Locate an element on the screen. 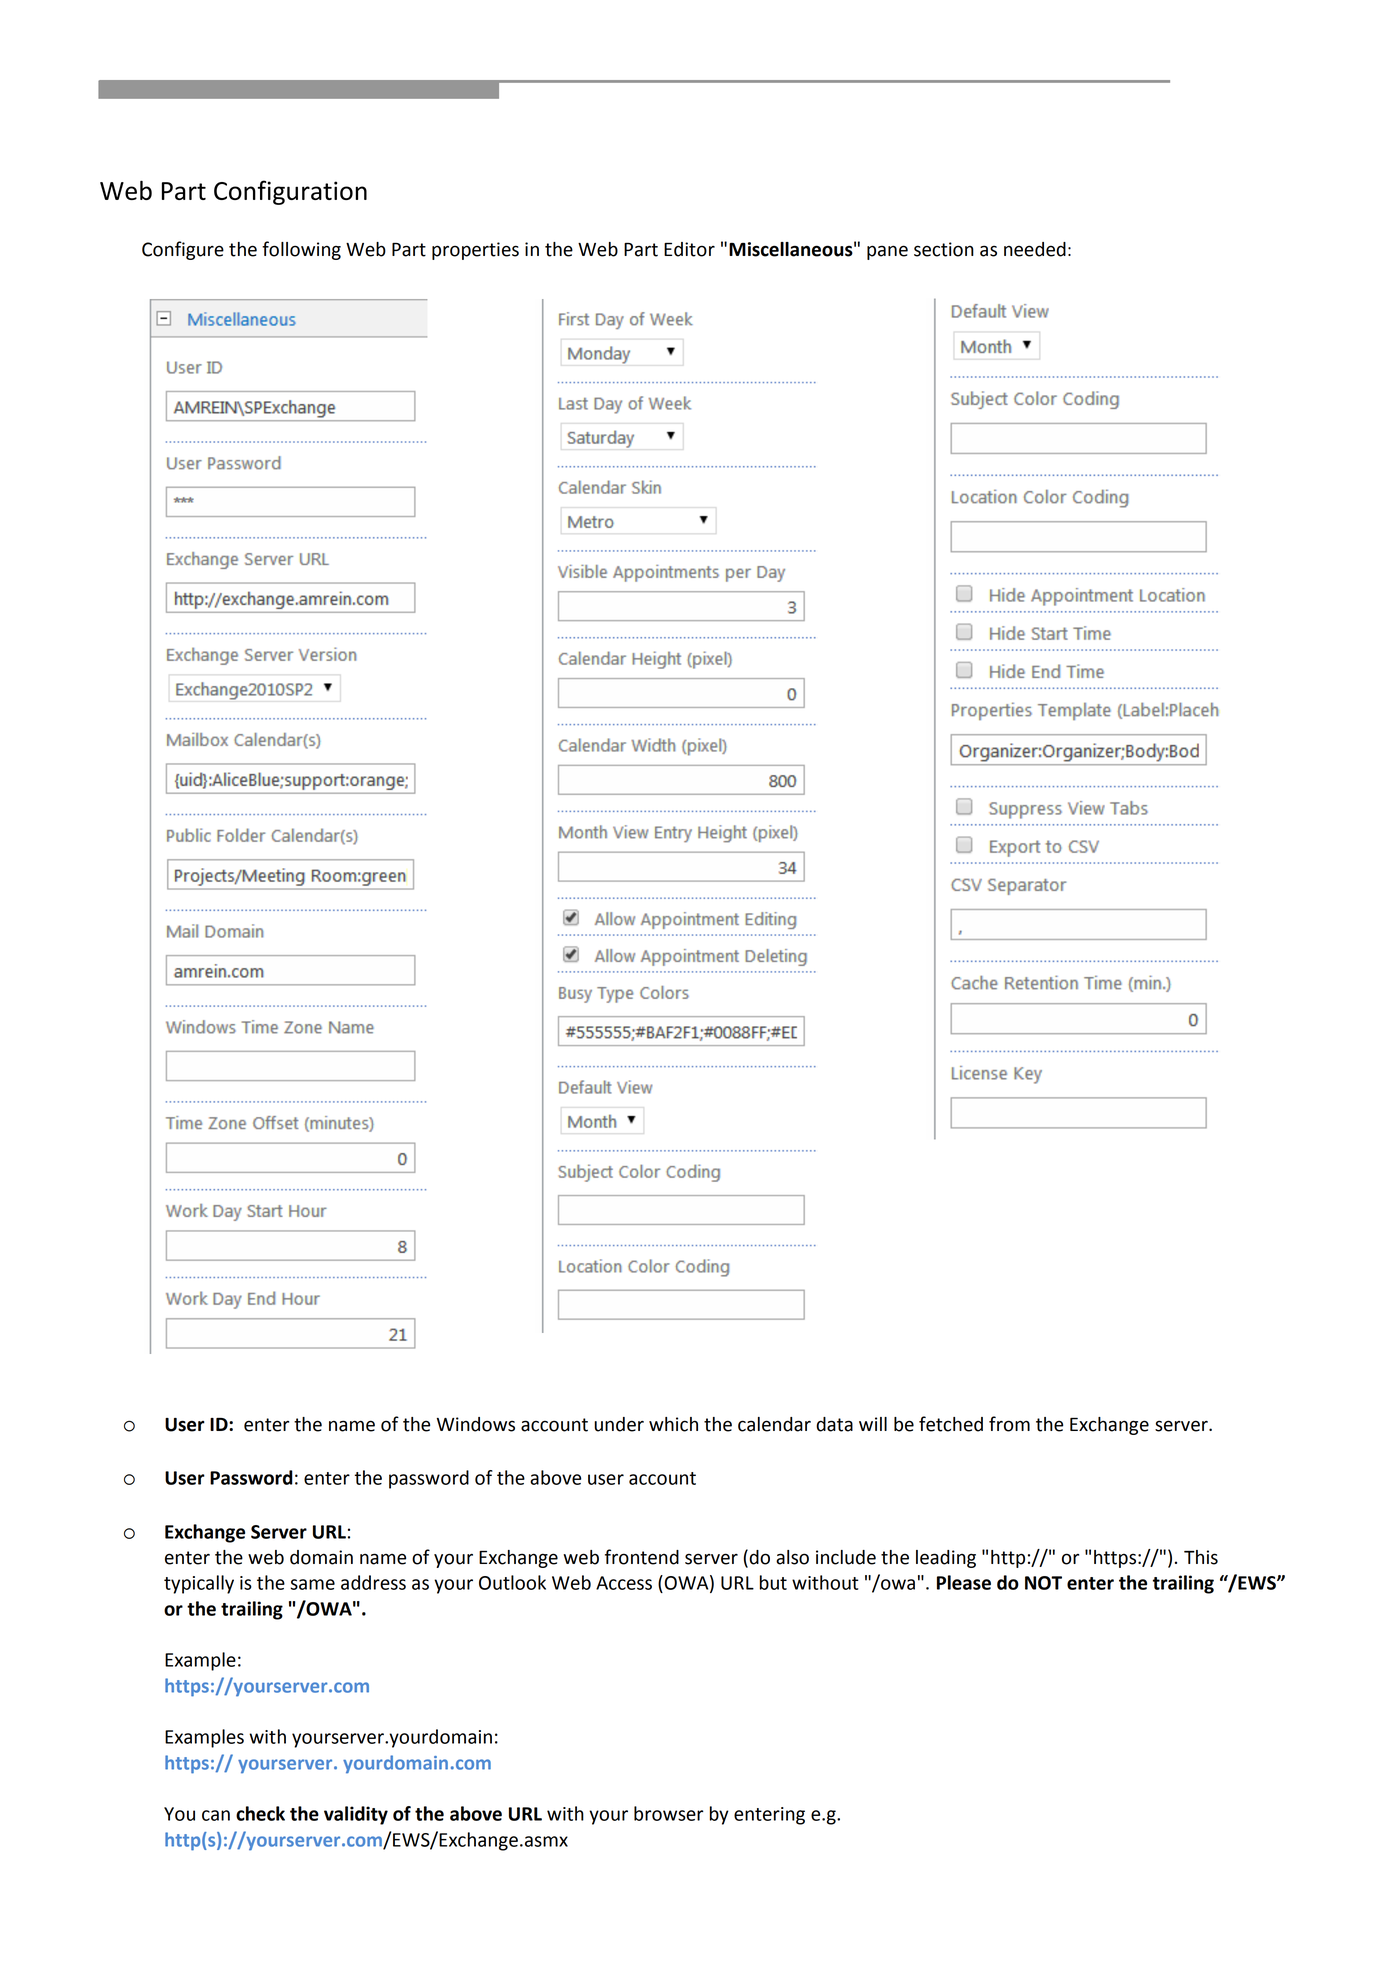 The height and width of the screenshot is (1964, 1389). under is located at coordinates (619, 1424).
